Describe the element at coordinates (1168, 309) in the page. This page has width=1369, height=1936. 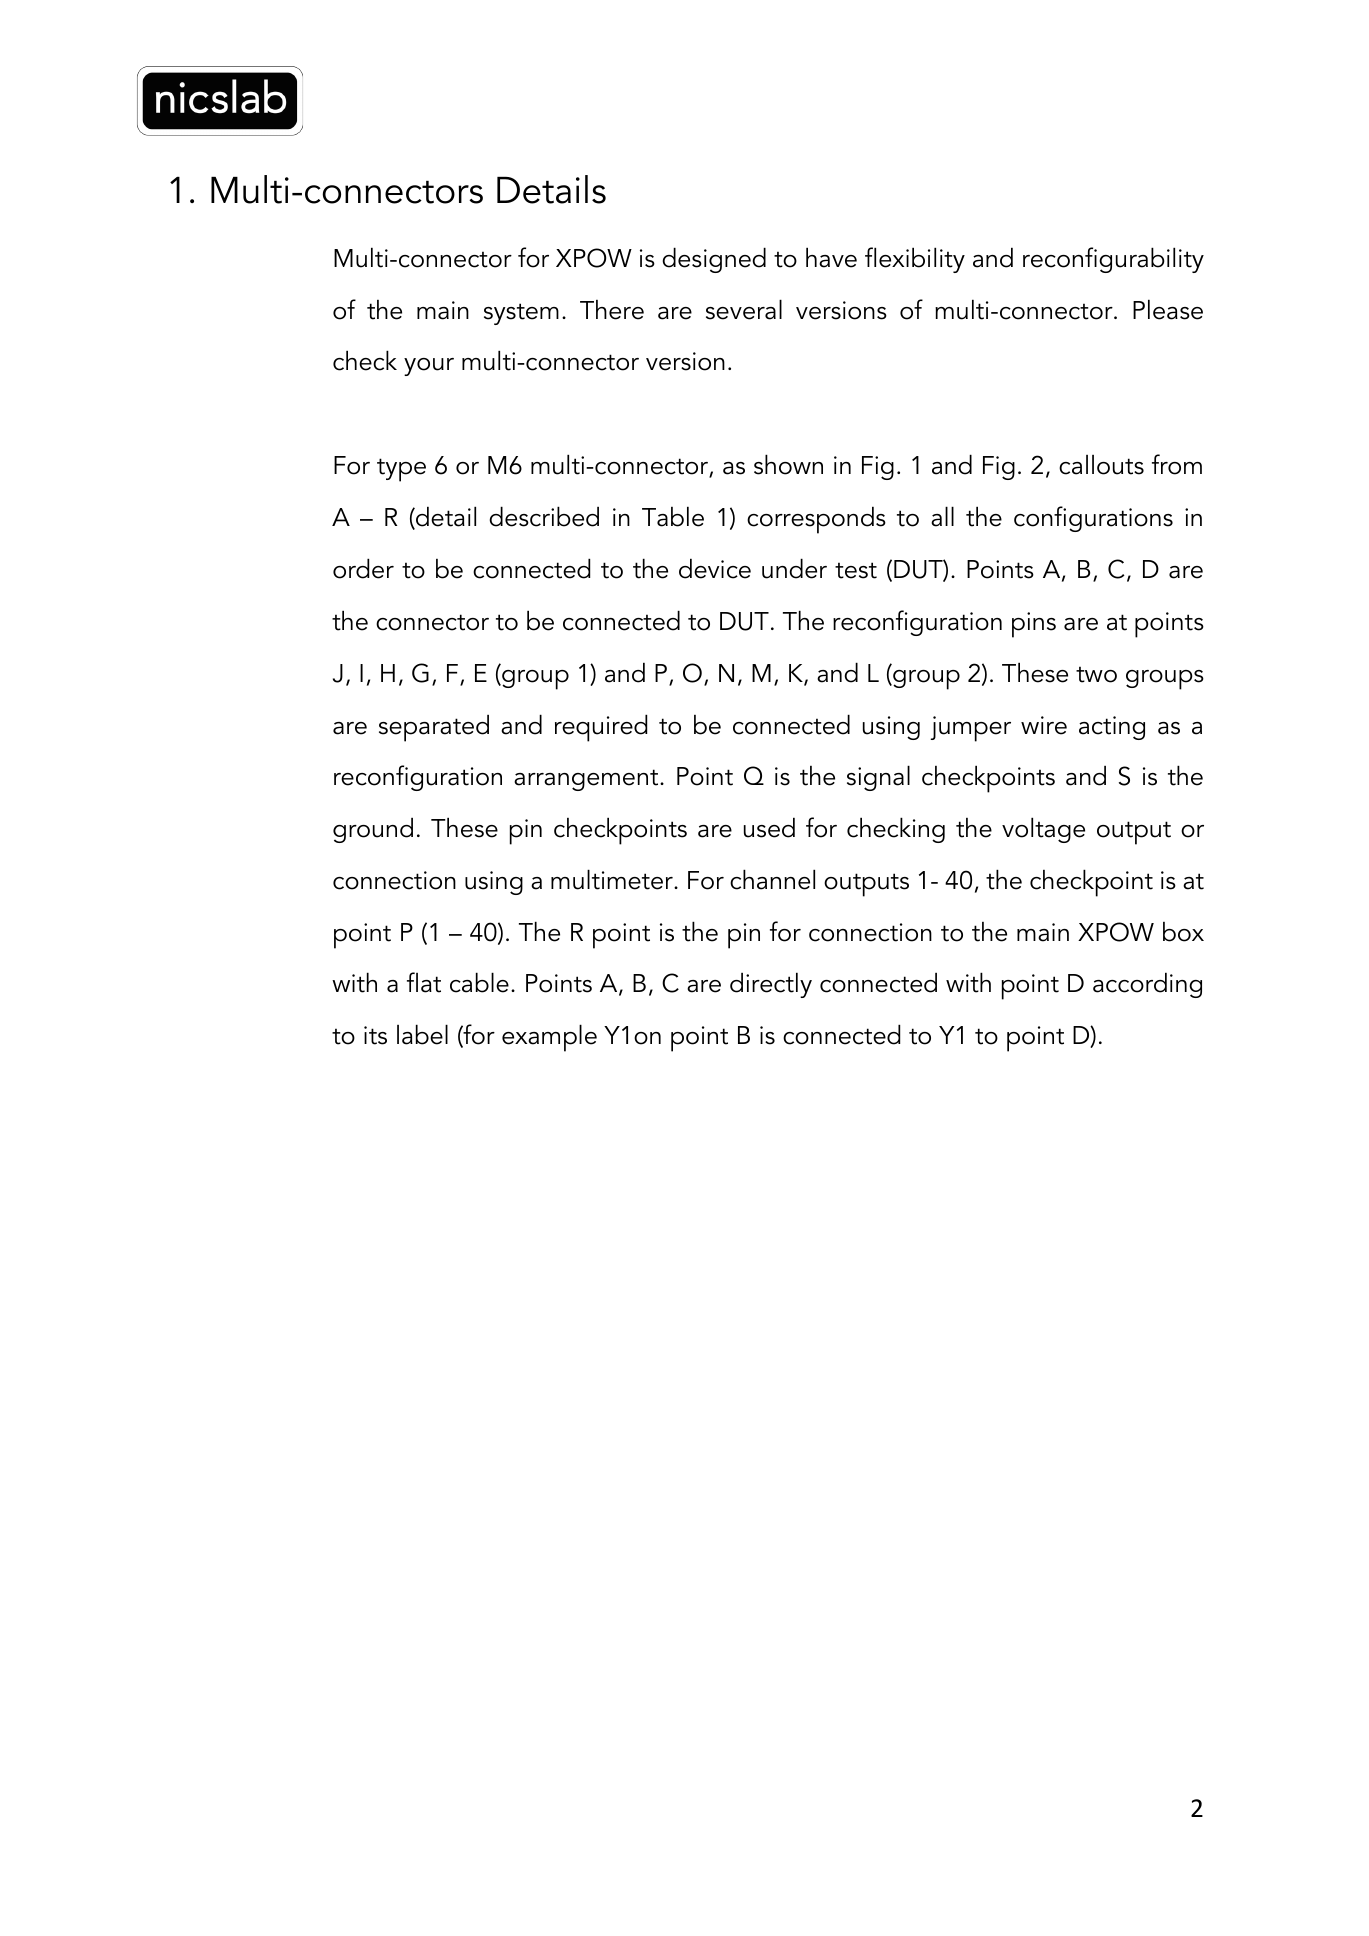
I see `Please` at that location.
